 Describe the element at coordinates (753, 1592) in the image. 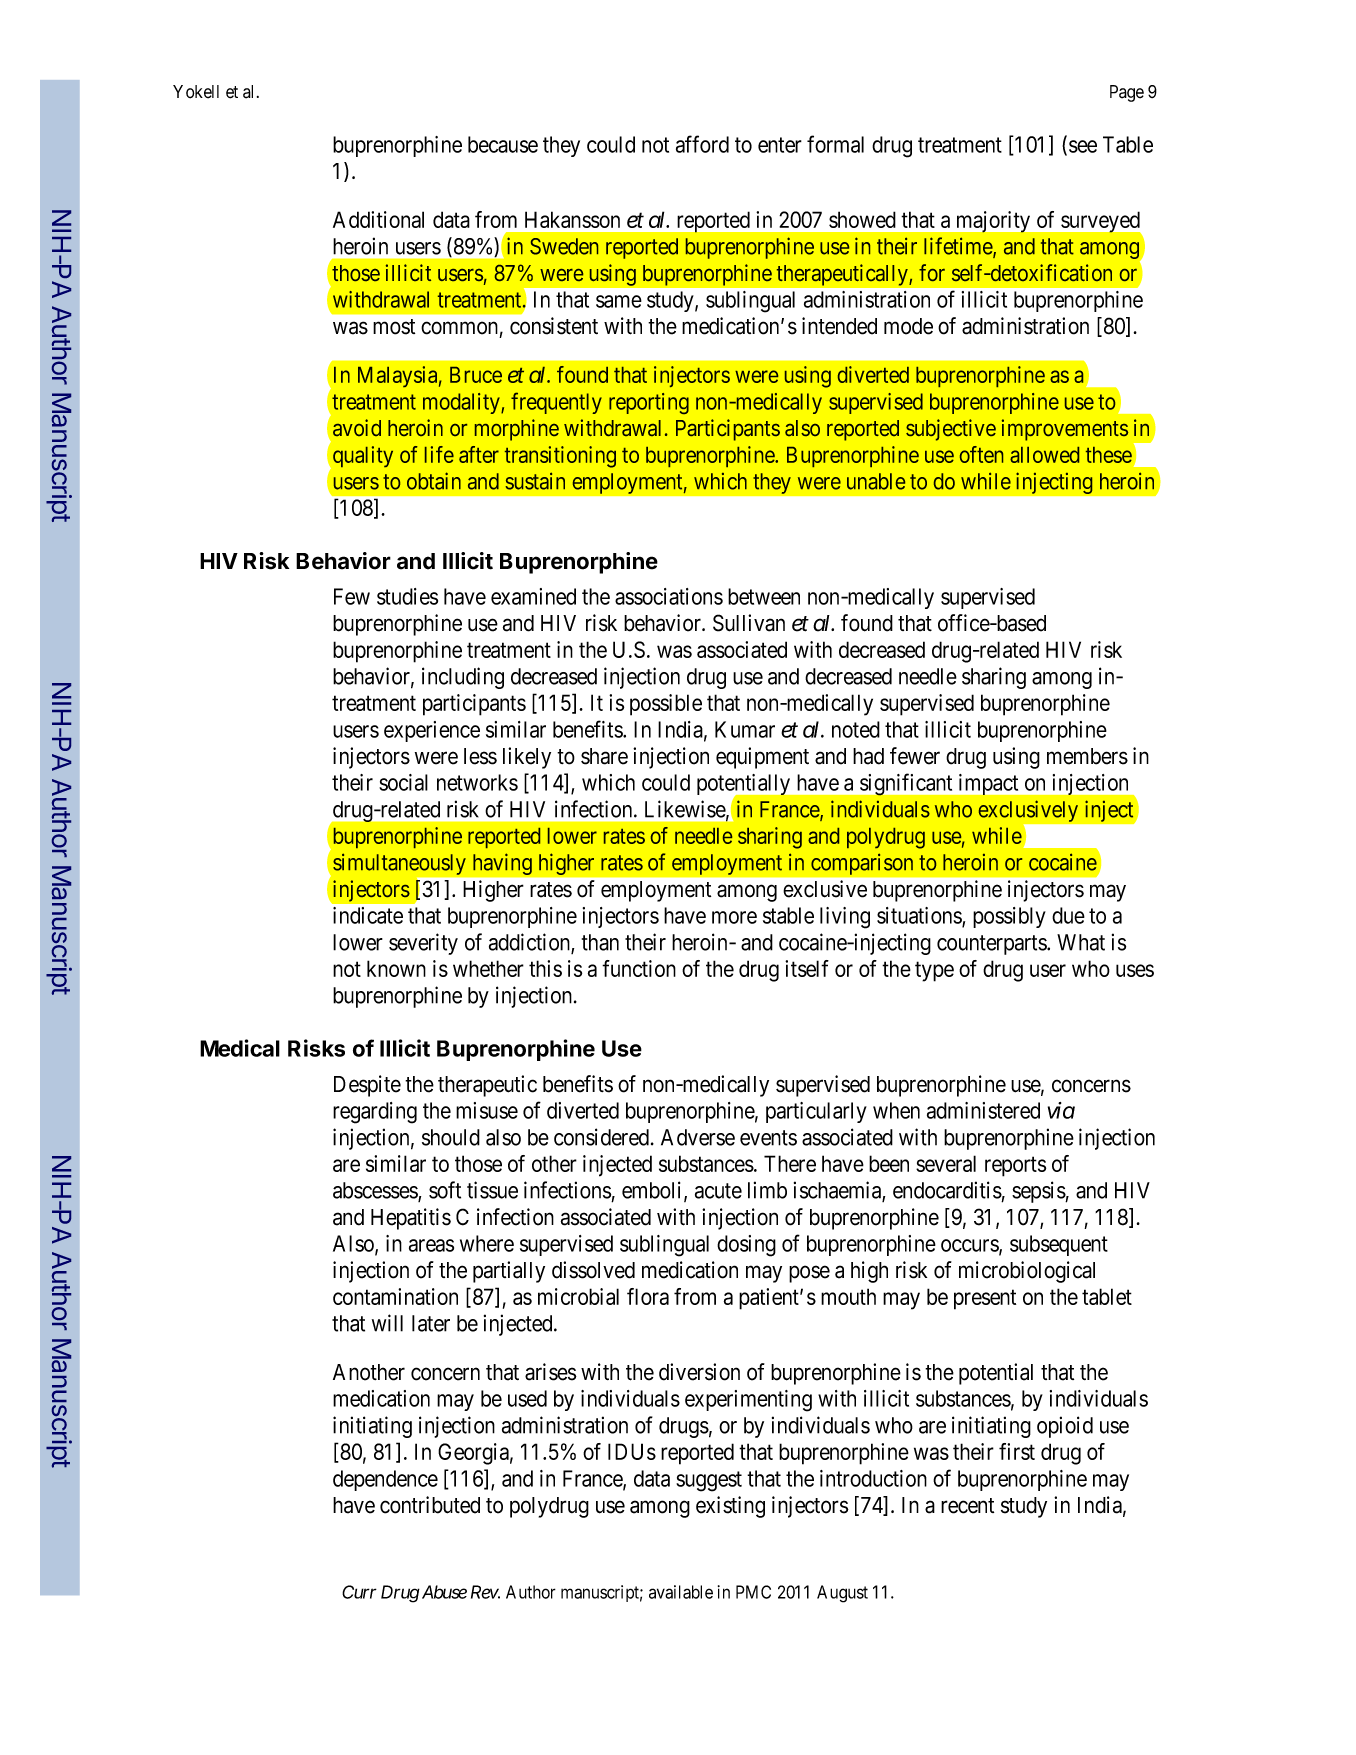

I see `PMC` at that location.
